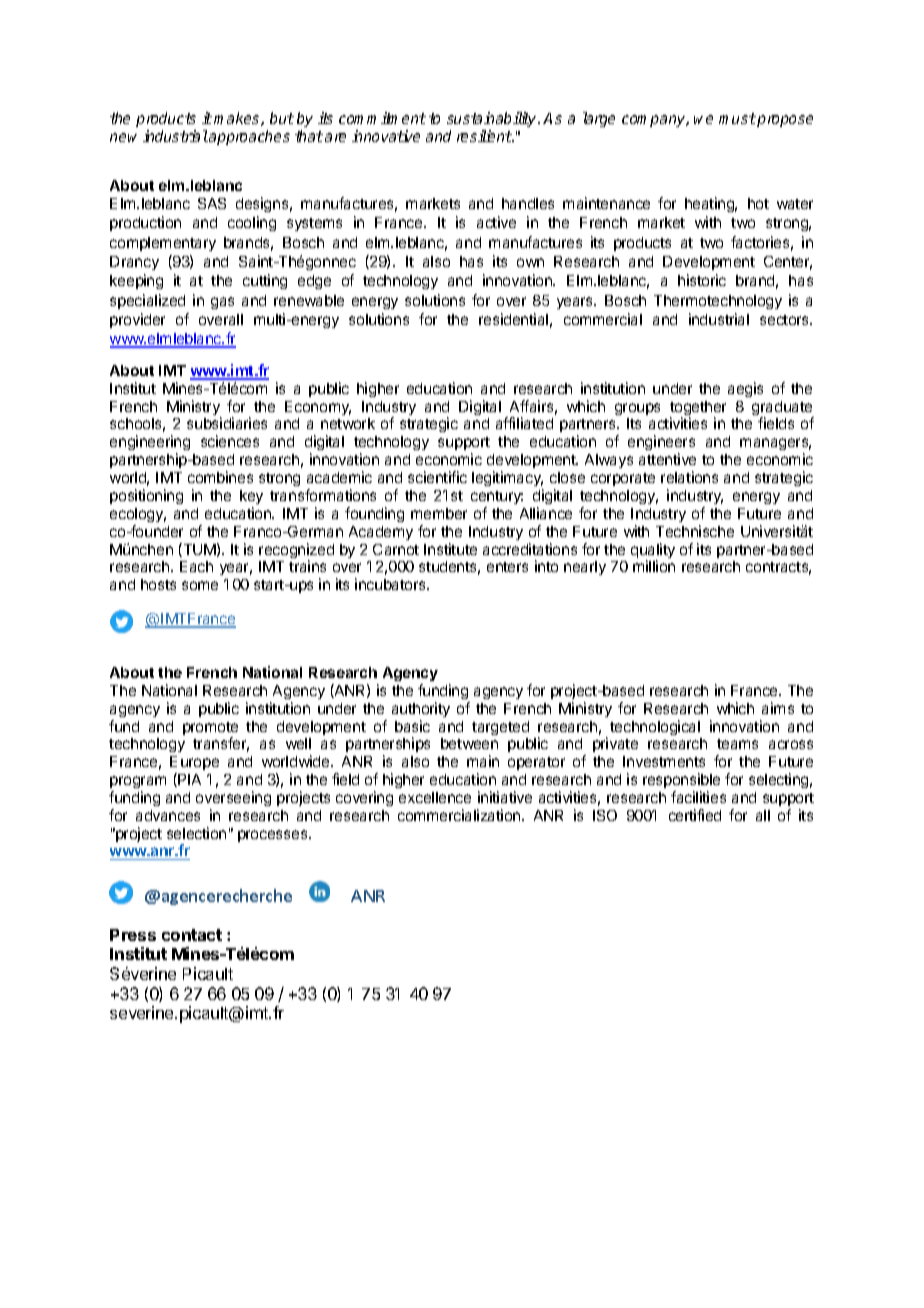 Image resolution: width=924 pixels, height=1308 pixels. What do you see at coordinates (695, 815) in the screenshot?
I see `certified` at bounding box center [695, 815].
